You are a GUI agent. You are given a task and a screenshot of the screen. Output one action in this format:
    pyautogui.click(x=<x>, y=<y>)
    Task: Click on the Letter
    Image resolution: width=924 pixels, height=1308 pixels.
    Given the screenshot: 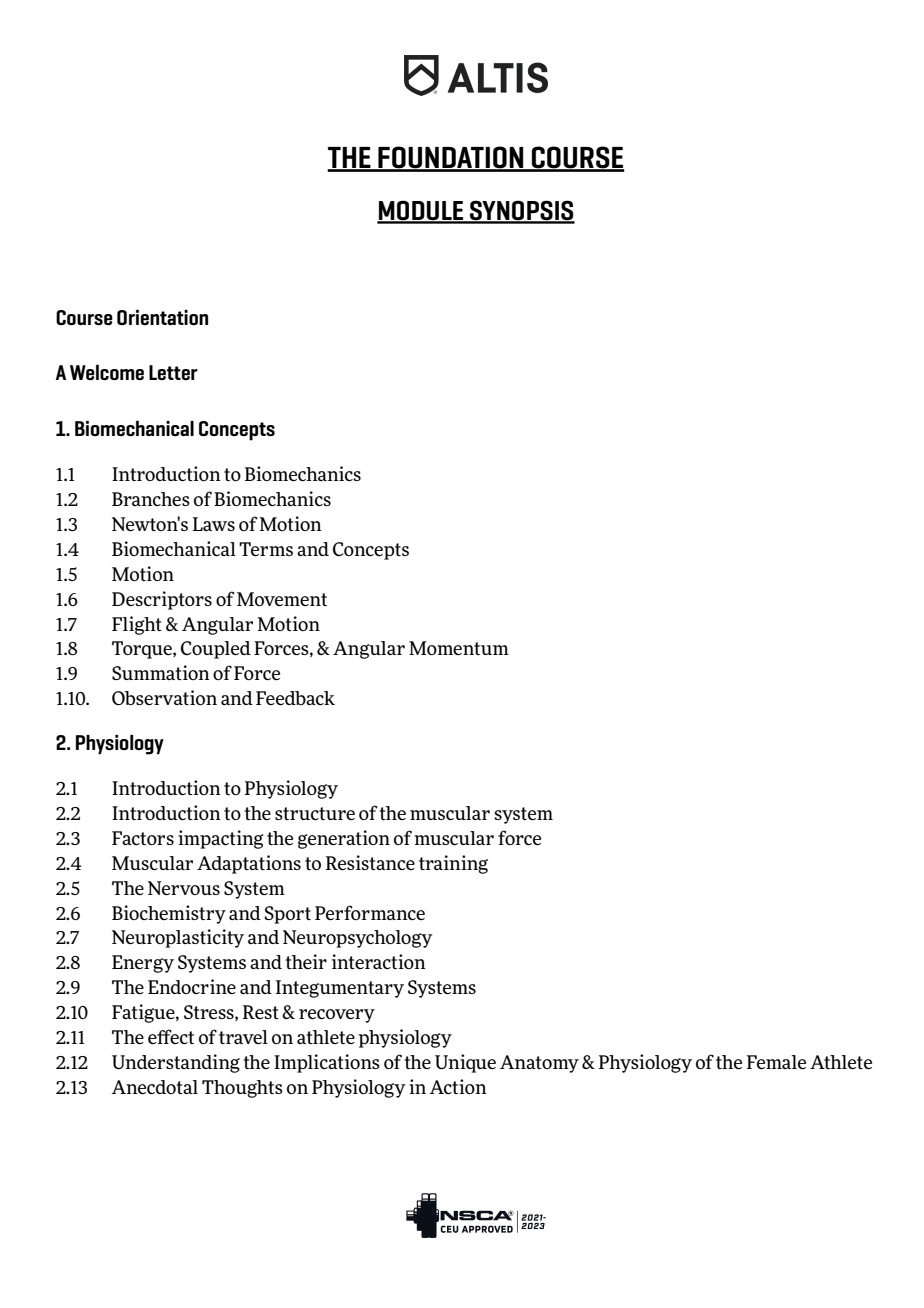 What is the action you would take?
    pyautogui.click(x=173, y=372)
